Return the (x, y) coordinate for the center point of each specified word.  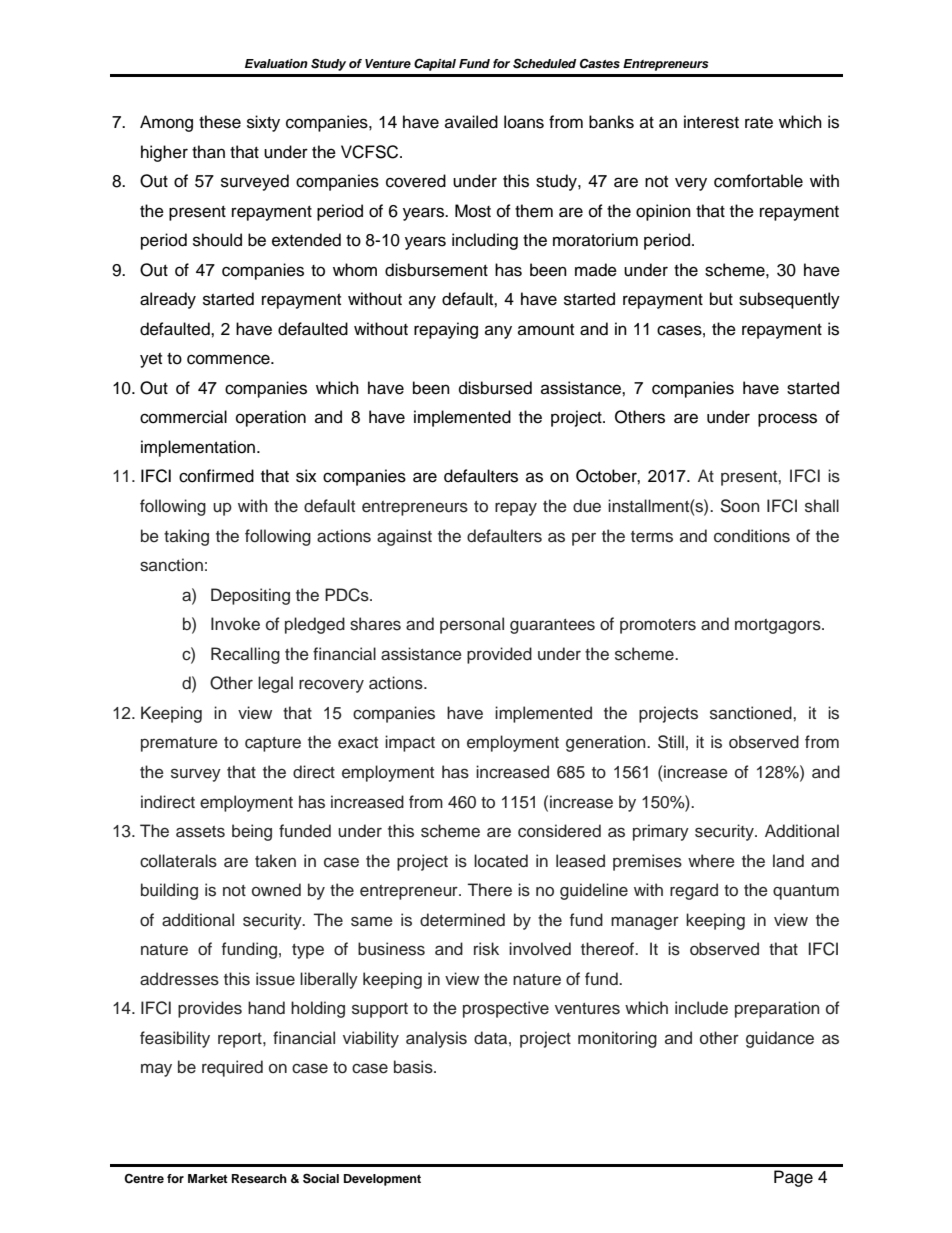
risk (486, 949)
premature (179, 744)
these (220, 122)
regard (694, 891)
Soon (740, 506)
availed (471, 122)
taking (186, 537)
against (404, 537)
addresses (179, 979)
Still (671, 742)
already (168, 300)
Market (208, 1178)
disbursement (436, 270)
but (721, 299)
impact (410, 743)
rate (759, 123)
